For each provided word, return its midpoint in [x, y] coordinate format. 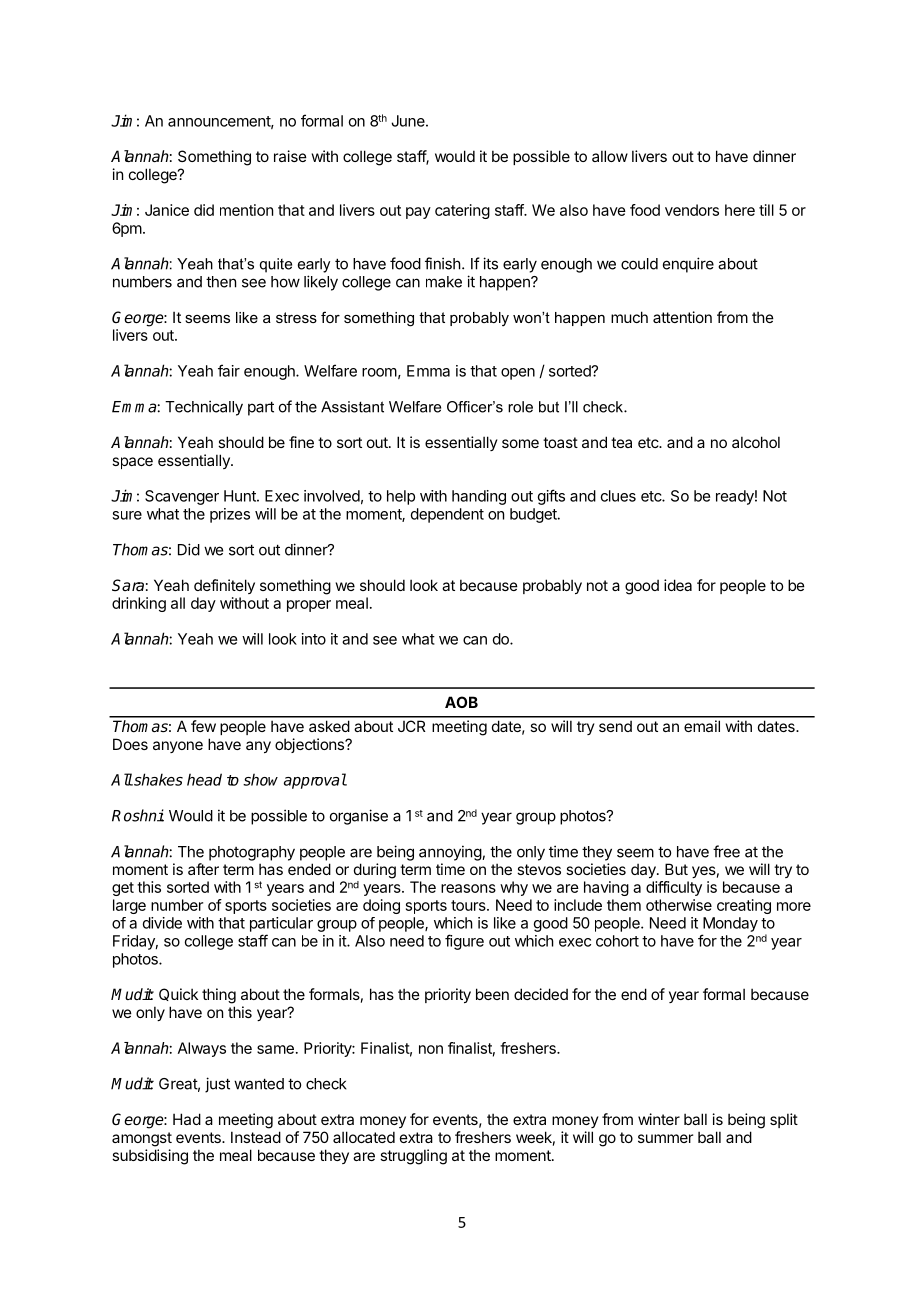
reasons [468, 888]
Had [187, 1119]
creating [744, 906]
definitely [224, 586]
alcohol [756, 442]
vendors [692, 210]
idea [678, 585]
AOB [461, 702]
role [520, 407]
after [203, 869]
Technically [204, 408]
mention [246, 210]
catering [462, 211]
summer [665, 1138]
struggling [413, 1157]
